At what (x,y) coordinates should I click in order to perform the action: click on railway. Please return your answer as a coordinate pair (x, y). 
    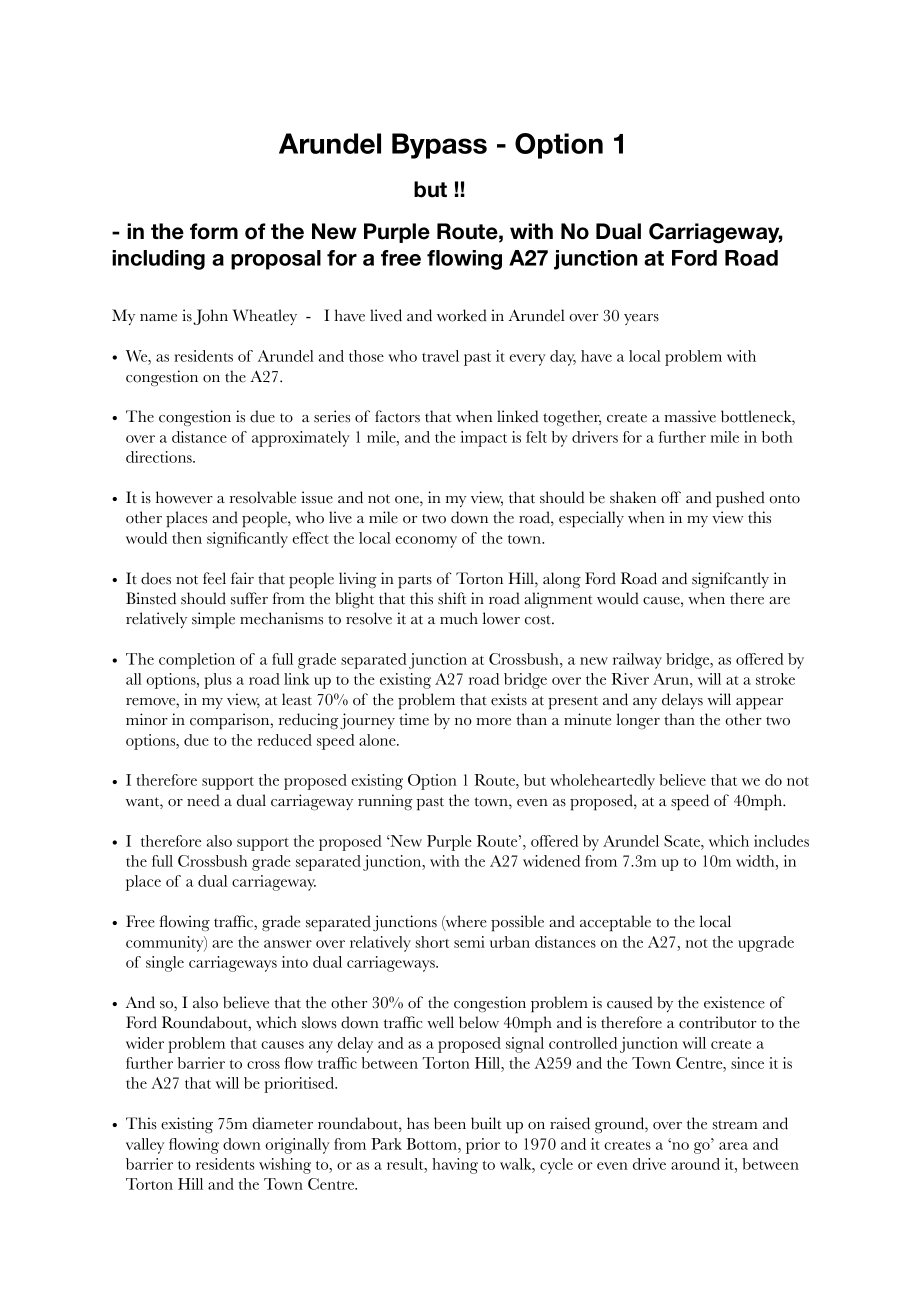
    Looking at the image, I should click on (637, 661).
